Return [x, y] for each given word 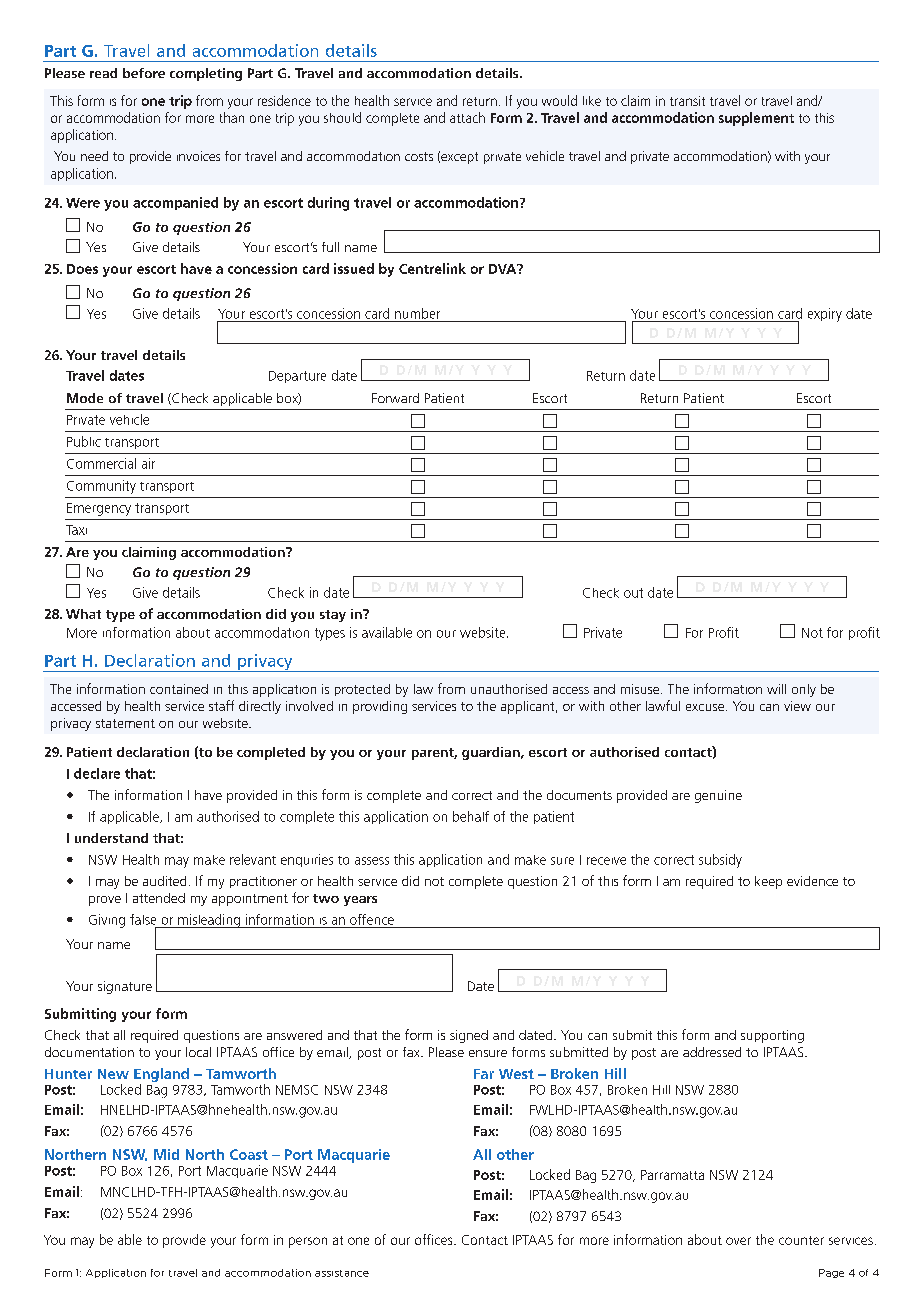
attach [467, 117]
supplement [756, 119]
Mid [166, 1154]
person [308, 1242]
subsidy [720, 861]
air [148, 463]
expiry [825, 315]
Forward [395, 398]
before [144, 73]
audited [164, 881]
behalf [471, 816]
